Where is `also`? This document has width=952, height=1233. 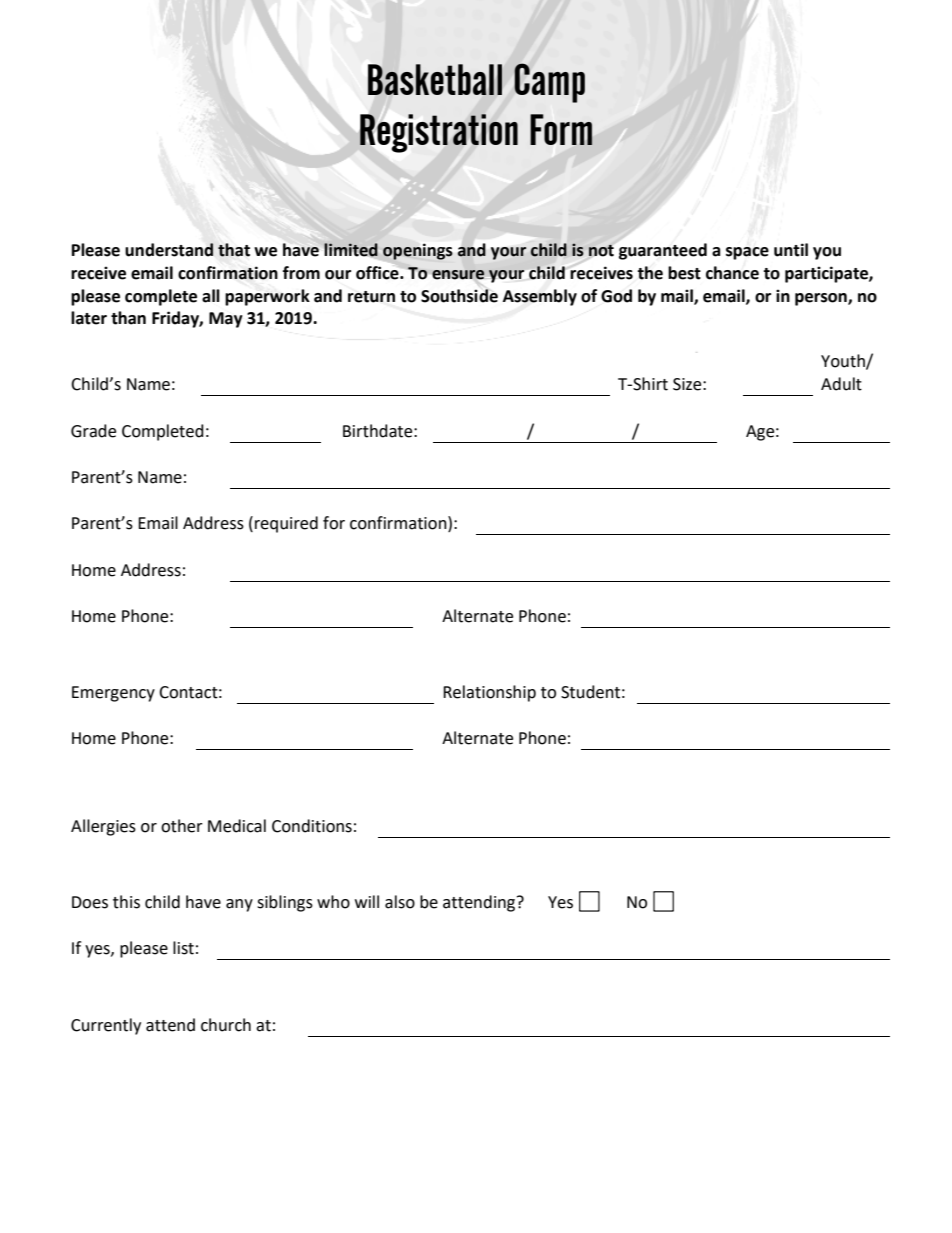
also is located at coordinates (400, 902).
